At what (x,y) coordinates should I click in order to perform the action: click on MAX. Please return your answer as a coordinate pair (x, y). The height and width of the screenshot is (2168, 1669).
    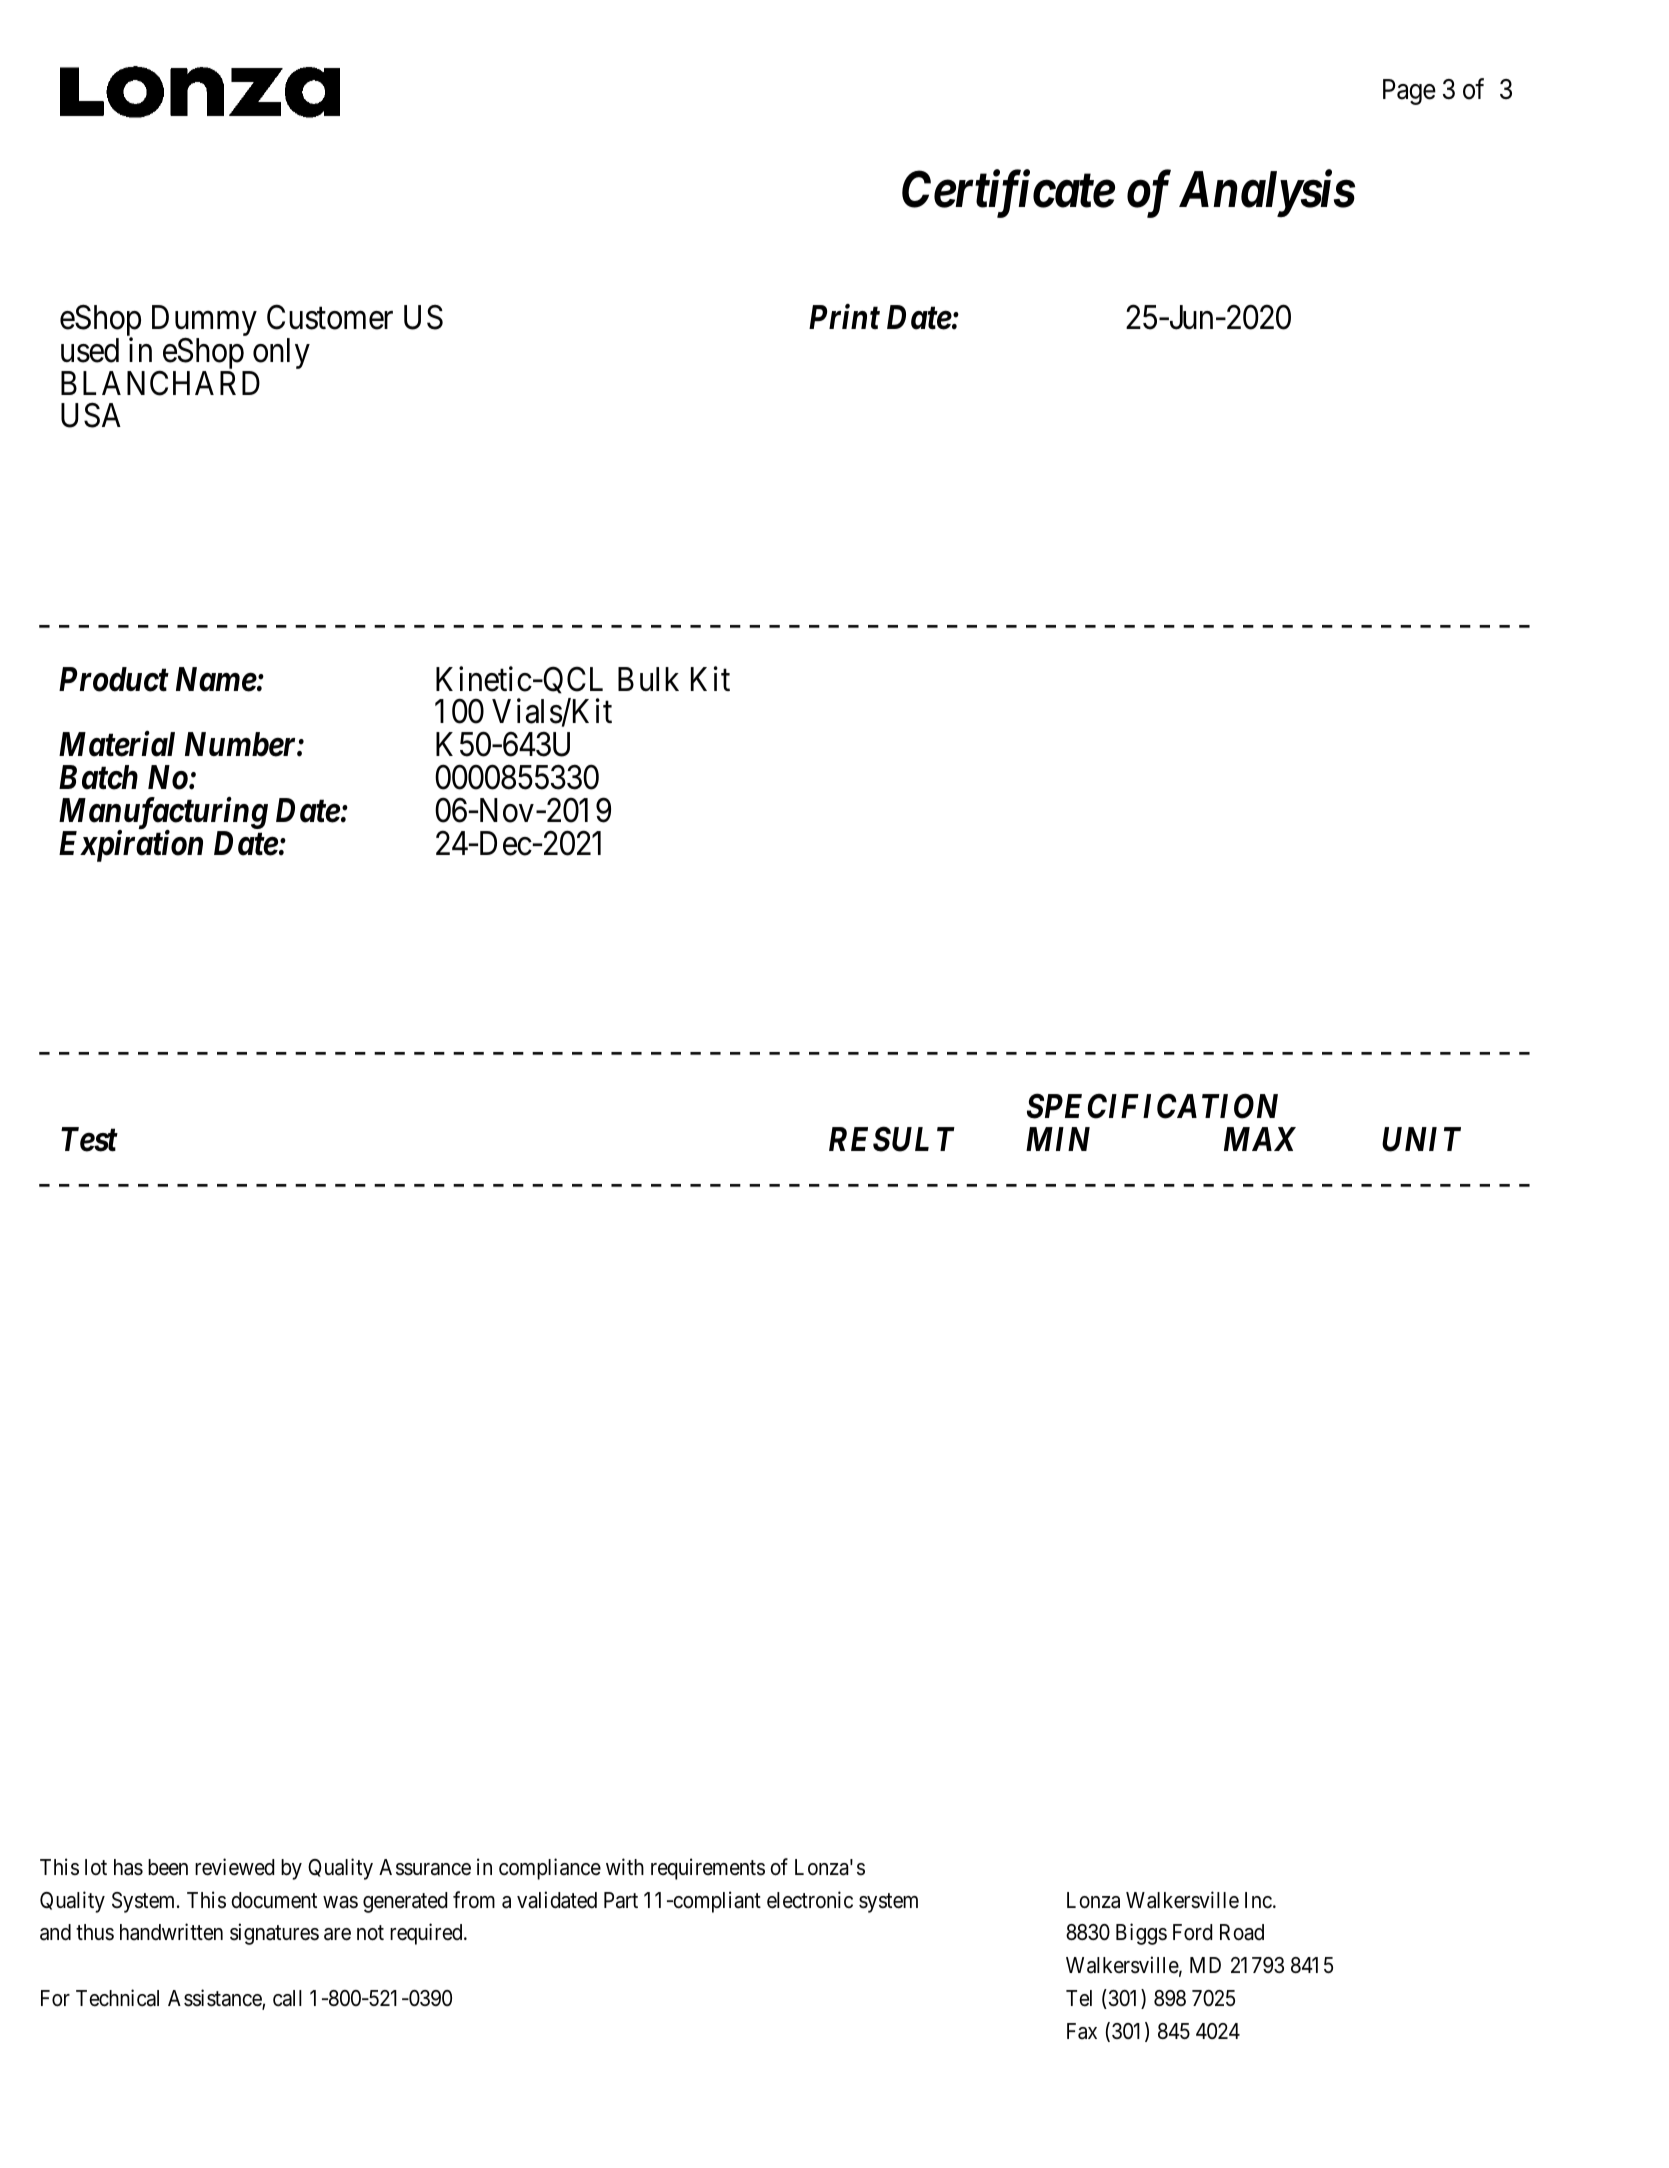
    Looking at the image, I should click on (1260, 1139).
